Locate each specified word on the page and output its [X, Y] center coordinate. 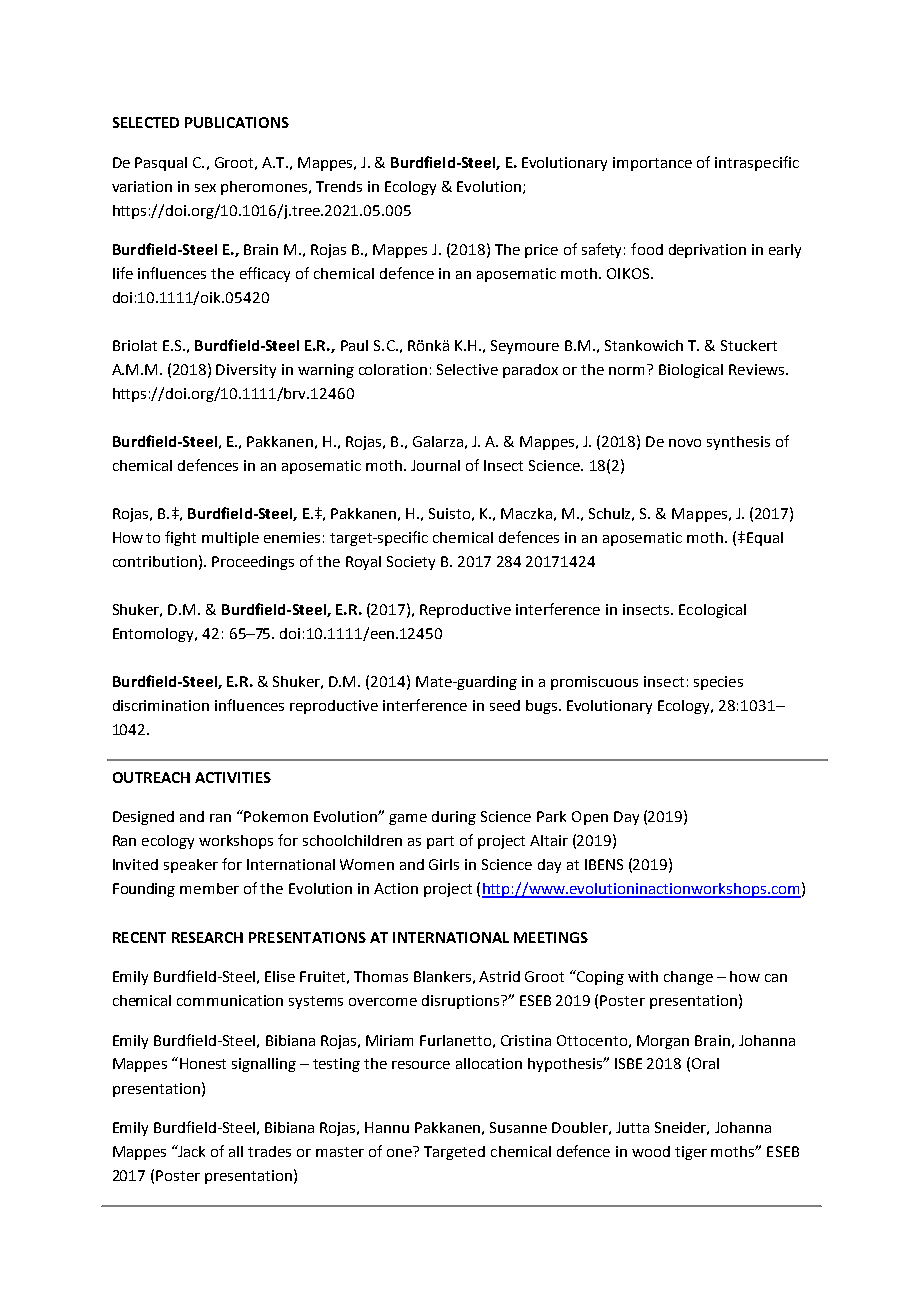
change [688, 978]
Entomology [155, 635]
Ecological [712, 611]
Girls [444, 864]
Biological [691, 371]
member [209, 888]
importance [652, 164]
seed [505, 705]
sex [205, 188]
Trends [339, 186]
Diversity [246, 371]
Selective [467, 369]
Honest [203, 1063]
